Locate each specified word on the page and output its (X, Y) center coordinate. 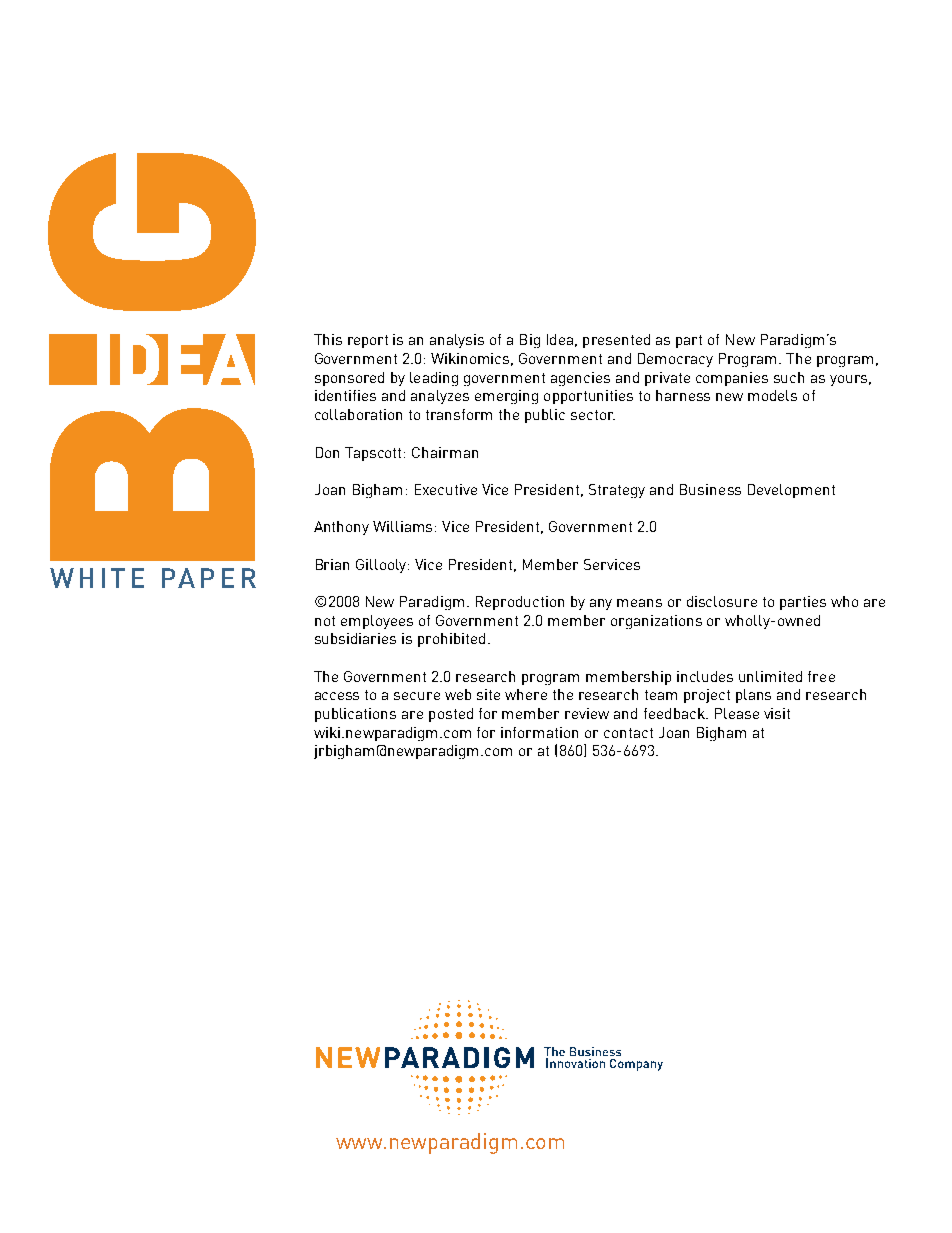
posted (451, 715)
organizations (656, 622)
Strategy (617, 491)
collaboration (358, 414)
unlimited (770, 676)
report (368, 341)
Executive (446, 489)
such (789, 377)
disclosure (722, 601)
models (772, 395)
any (601, 604)
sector (593, 415)
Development (791, 491)
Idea (560, 339)
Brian (332, 564)
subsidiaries (355, 638)
